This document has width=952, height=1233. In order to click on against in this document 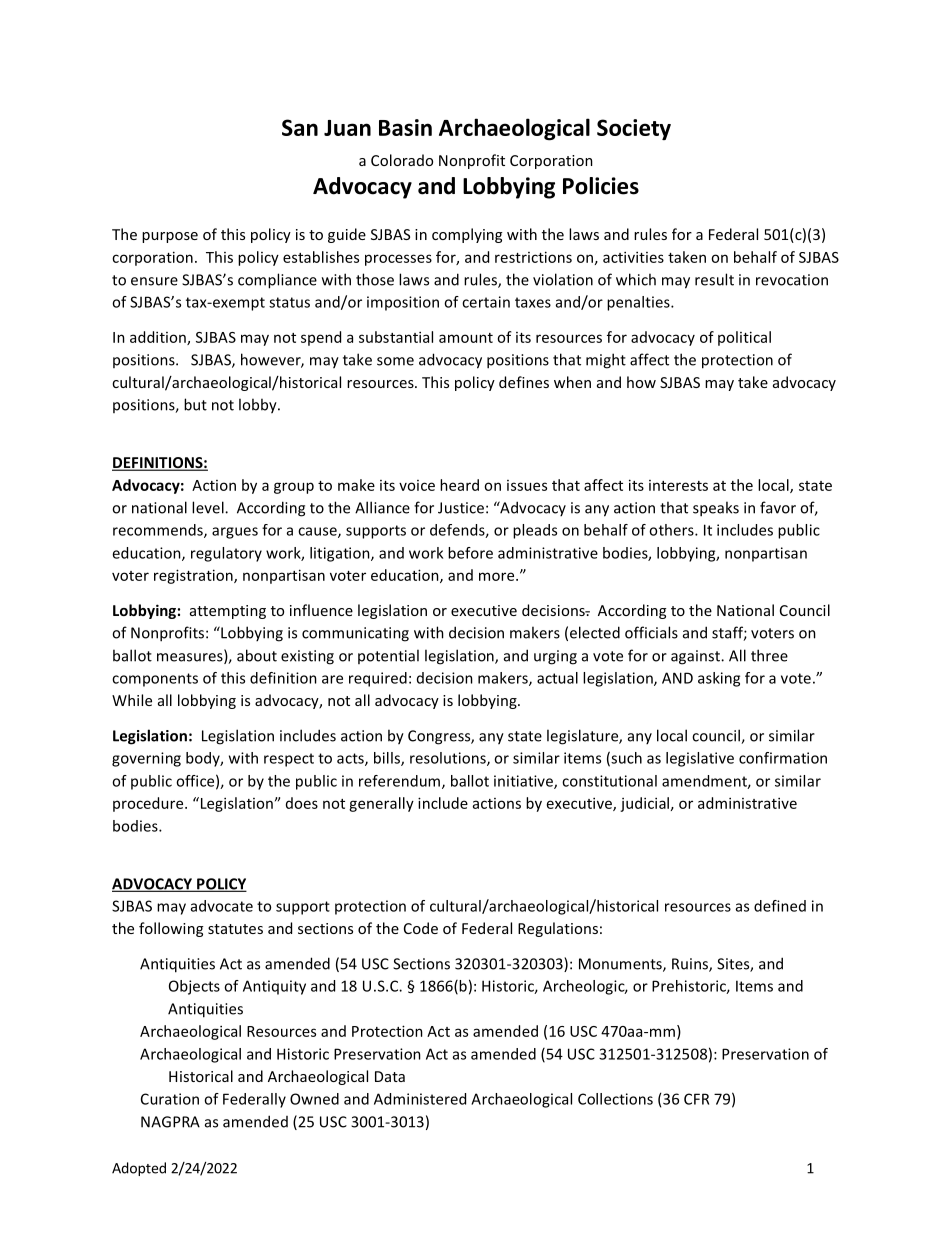, I will do `click(696, 657)`.
